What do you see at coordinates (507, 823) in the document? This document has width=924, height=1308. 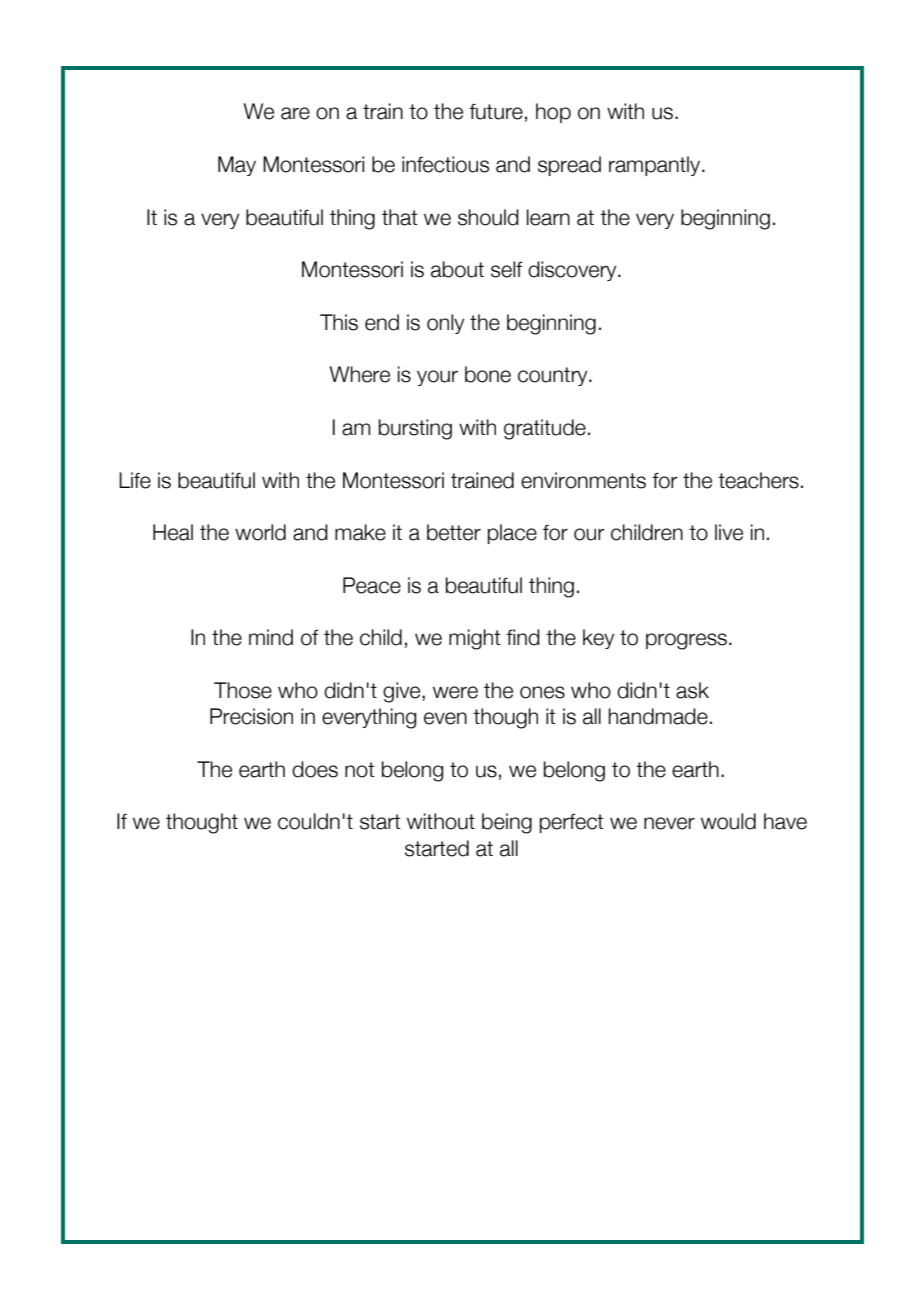 I see `being` at bounding box center [507, 823].
